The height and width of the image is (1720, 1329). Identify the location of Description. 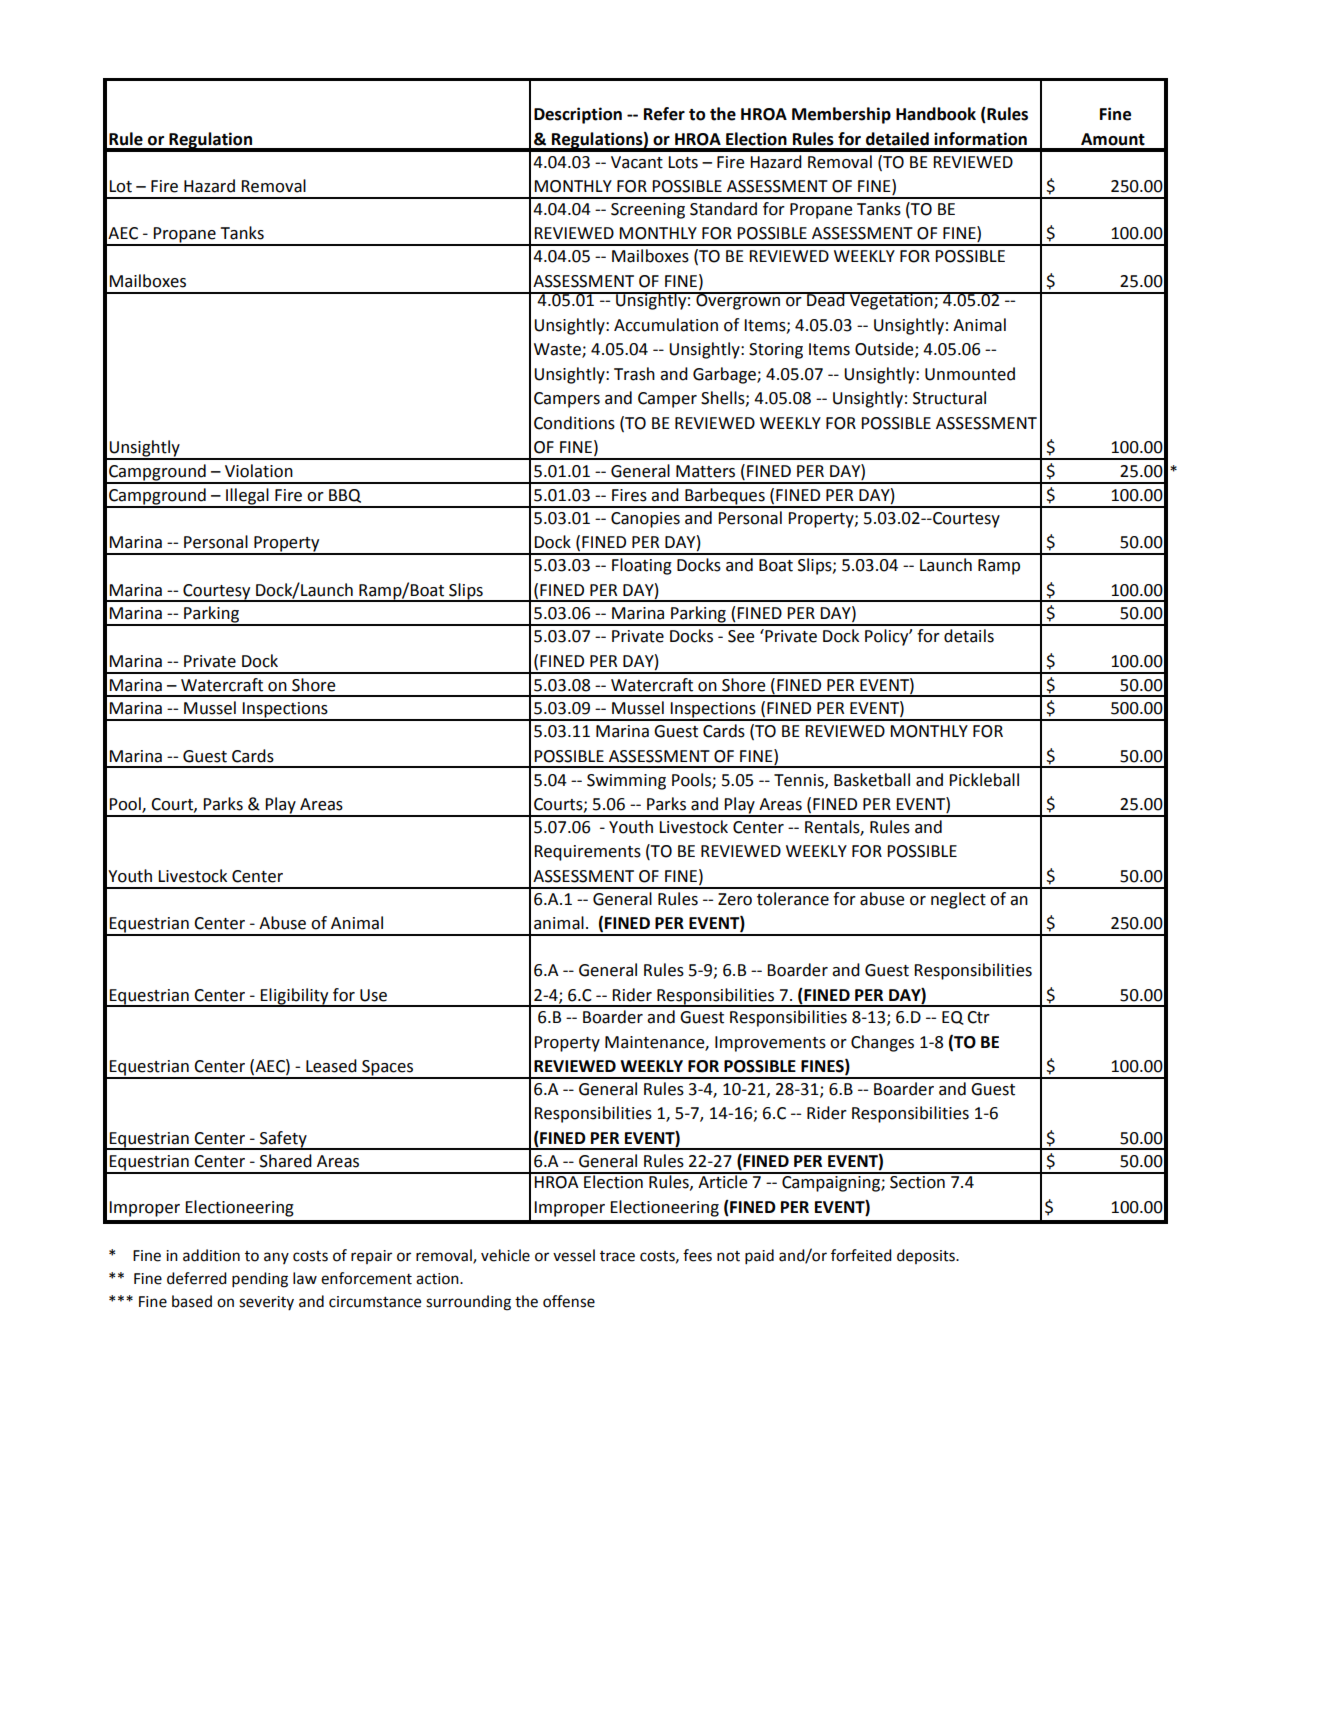
(578, 115).
